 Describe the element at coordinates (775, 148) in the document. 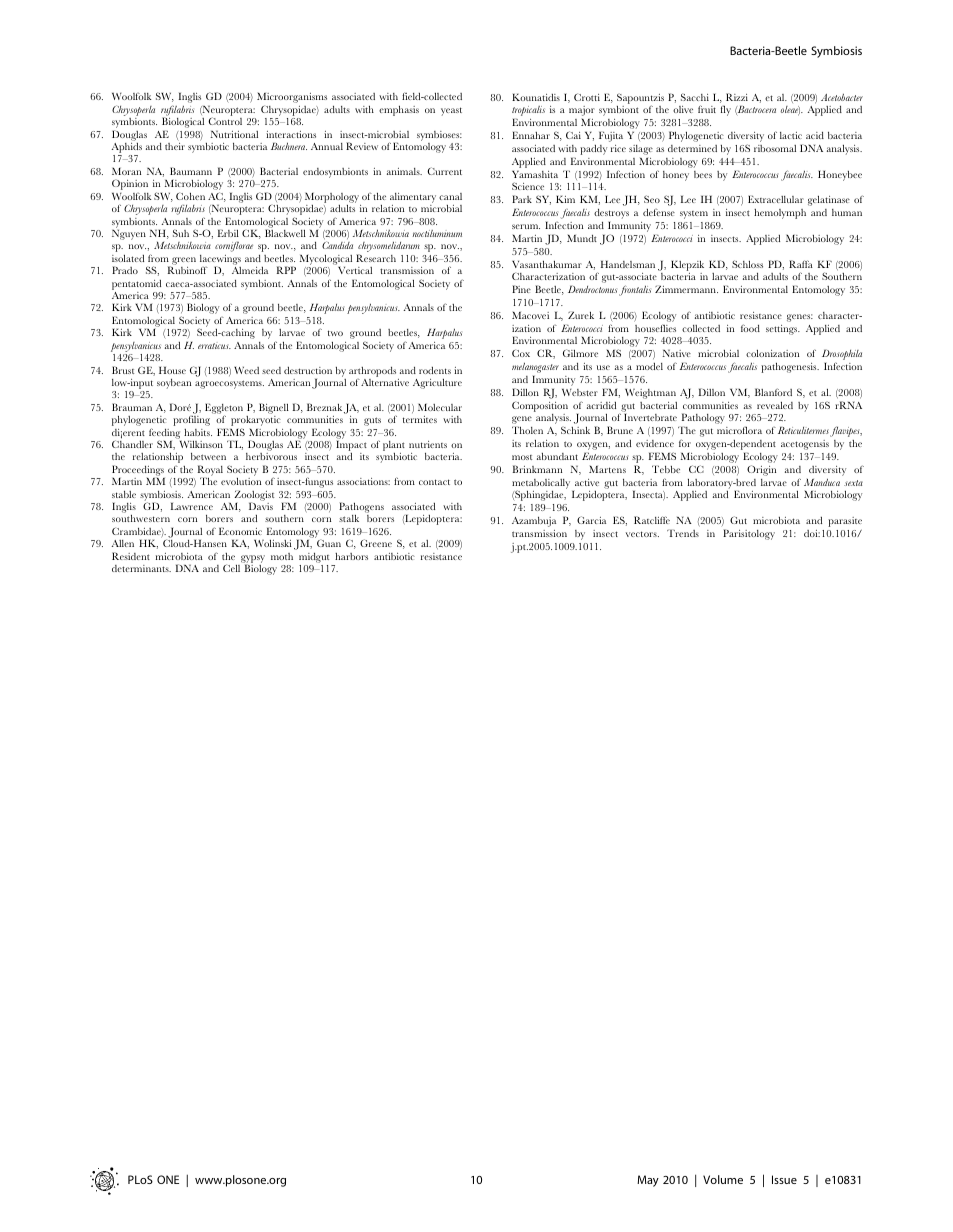

I see `ribosomal` at that location.
